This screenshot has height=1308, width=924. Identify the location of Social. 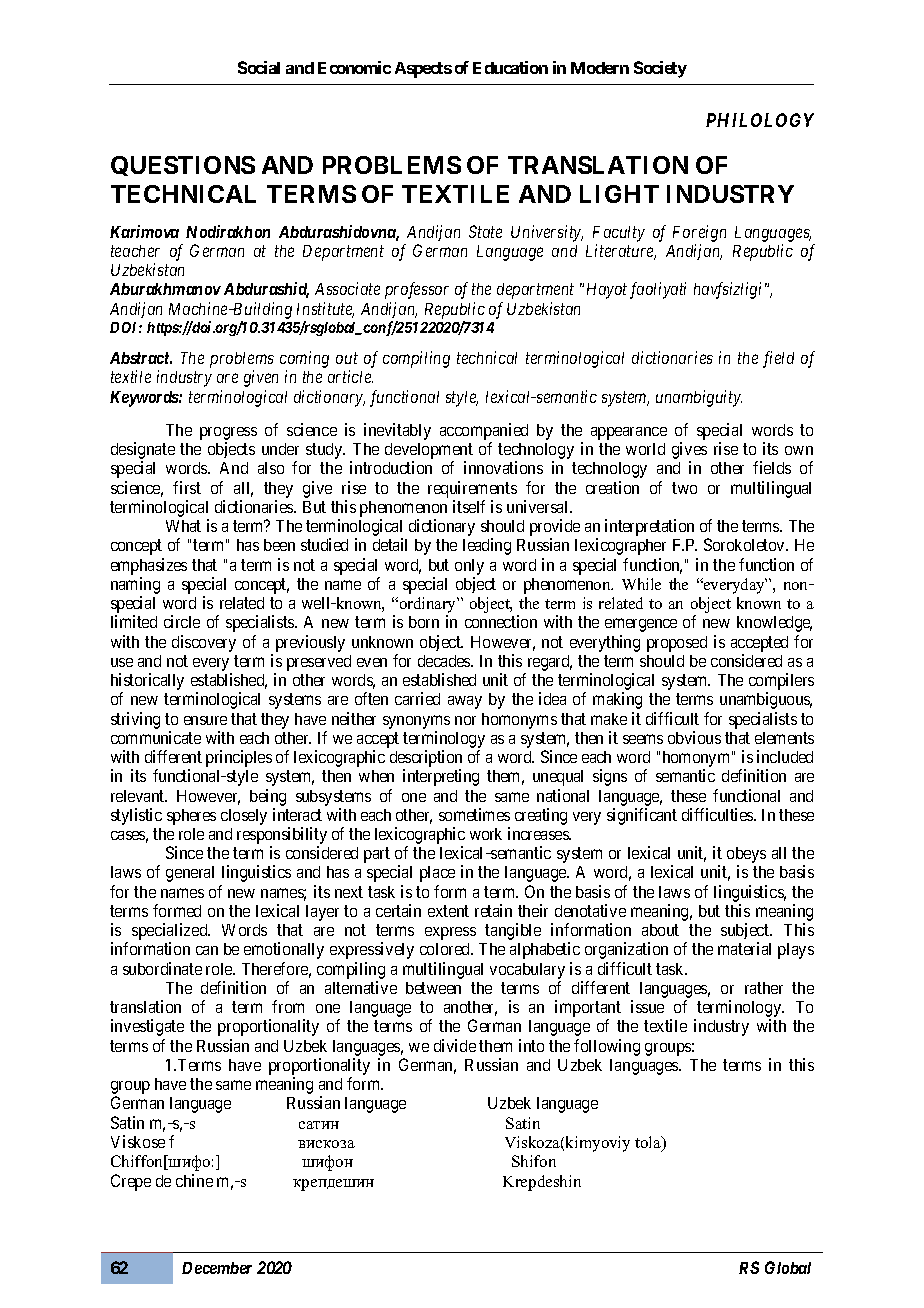
(259, 67).
